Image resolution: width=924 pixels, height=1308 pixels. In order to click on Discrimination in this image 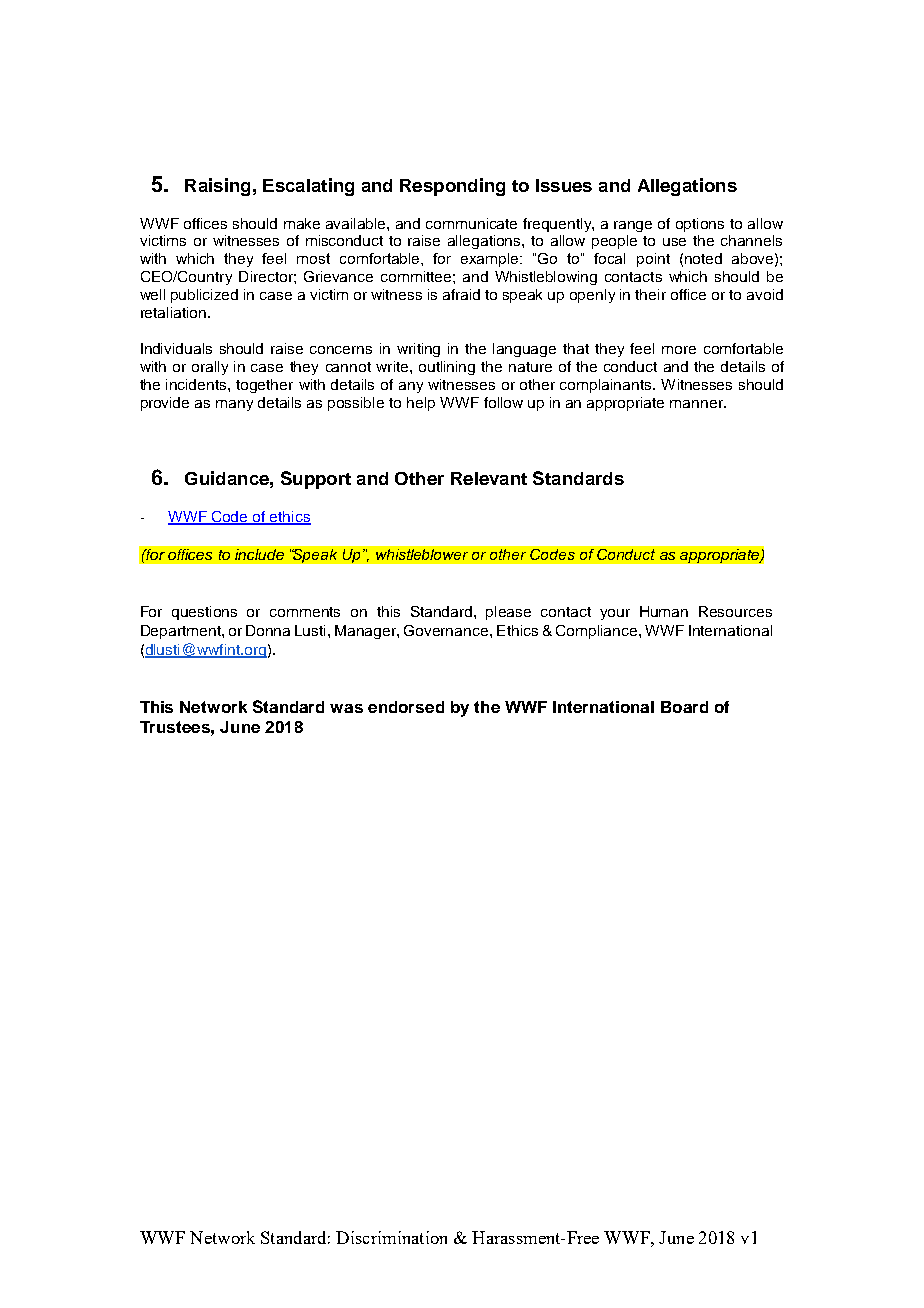, I will do `click(391, 1237)`.
